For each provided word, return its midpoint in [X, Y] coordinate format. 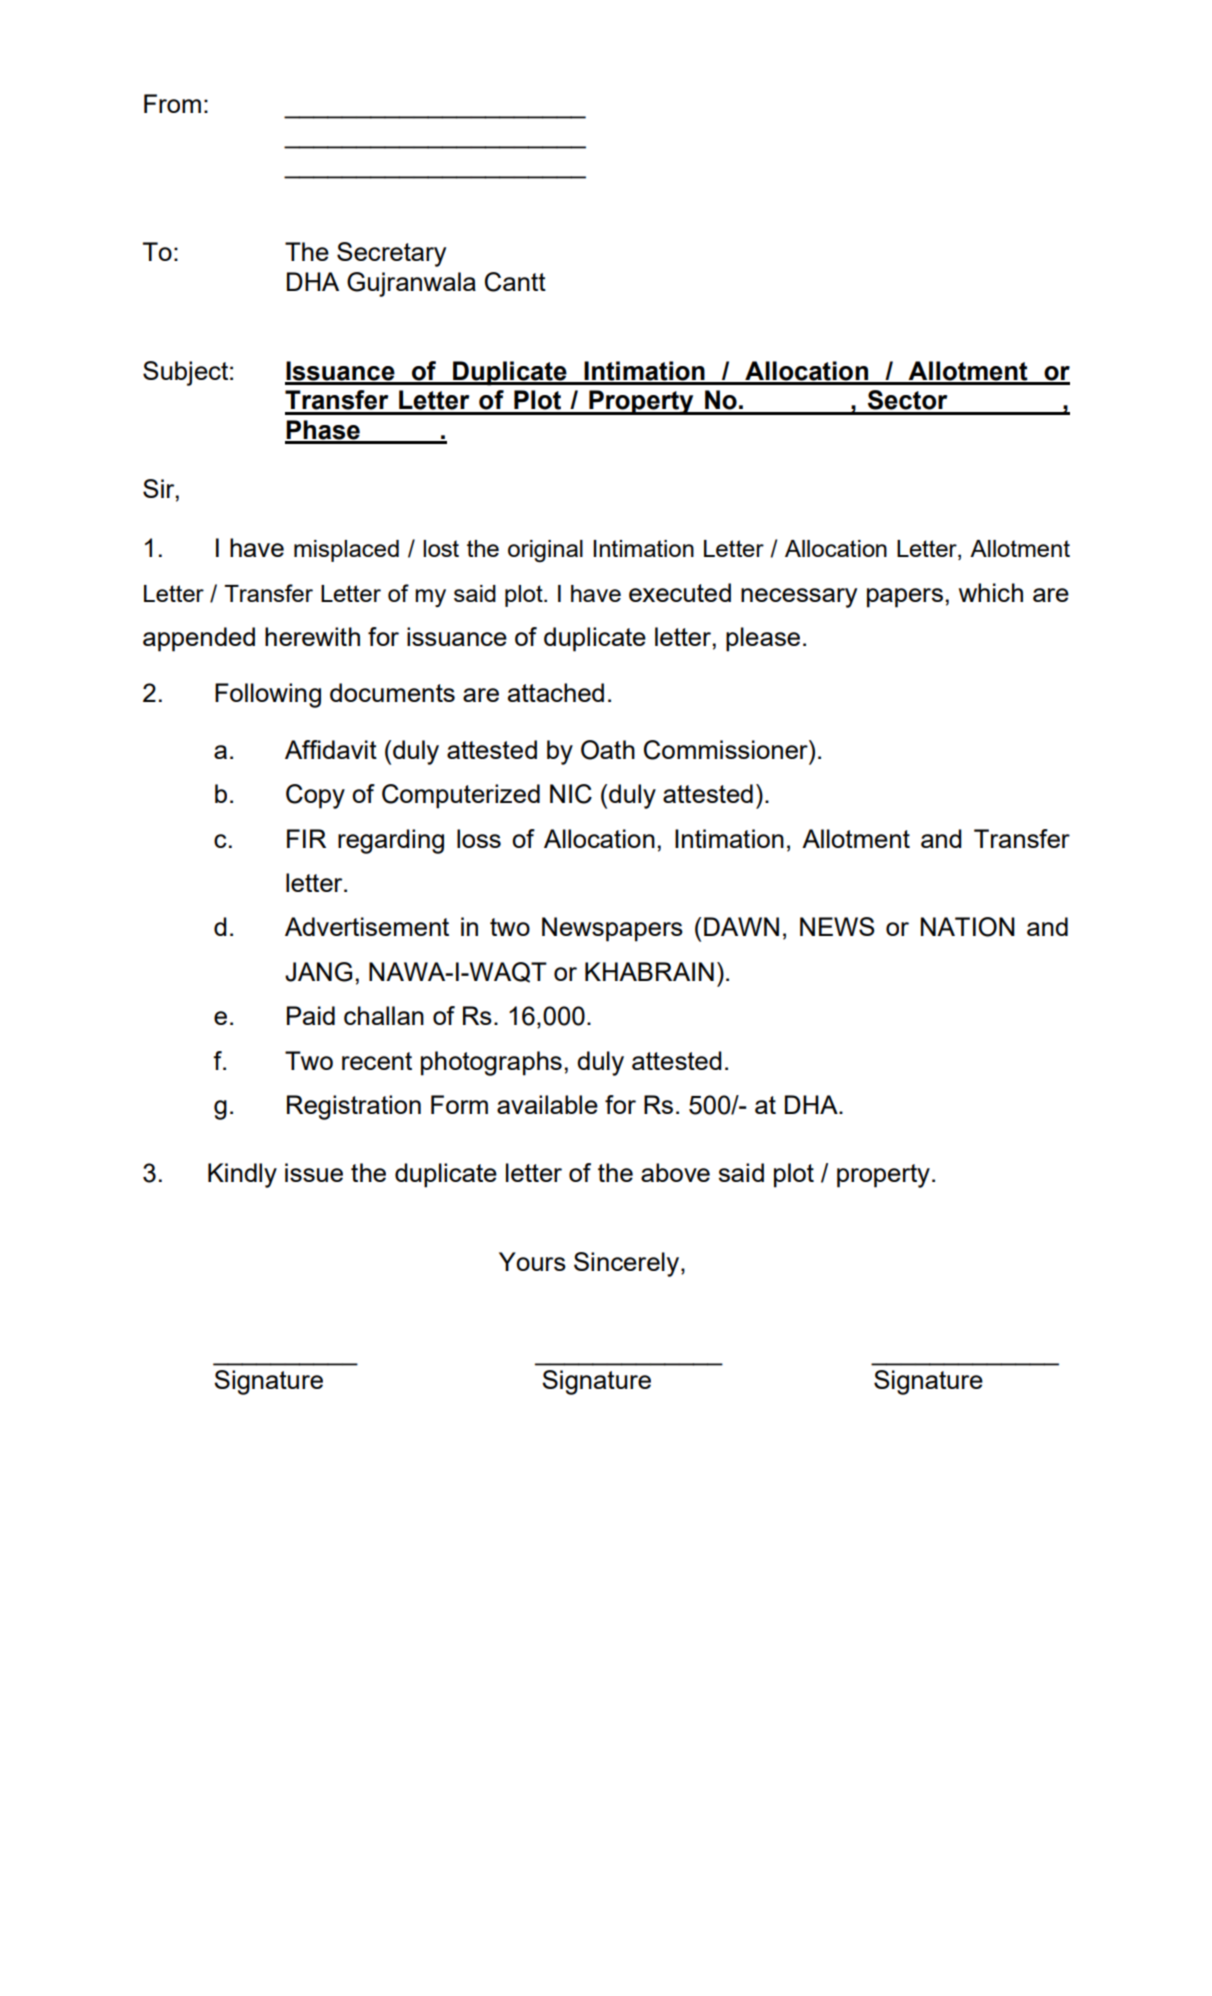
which [991, 592]
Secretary [391, 254]
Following [268, 695]
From [172, 103]
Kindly [242, 1175]
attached [556, 692]
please [763, 639]
